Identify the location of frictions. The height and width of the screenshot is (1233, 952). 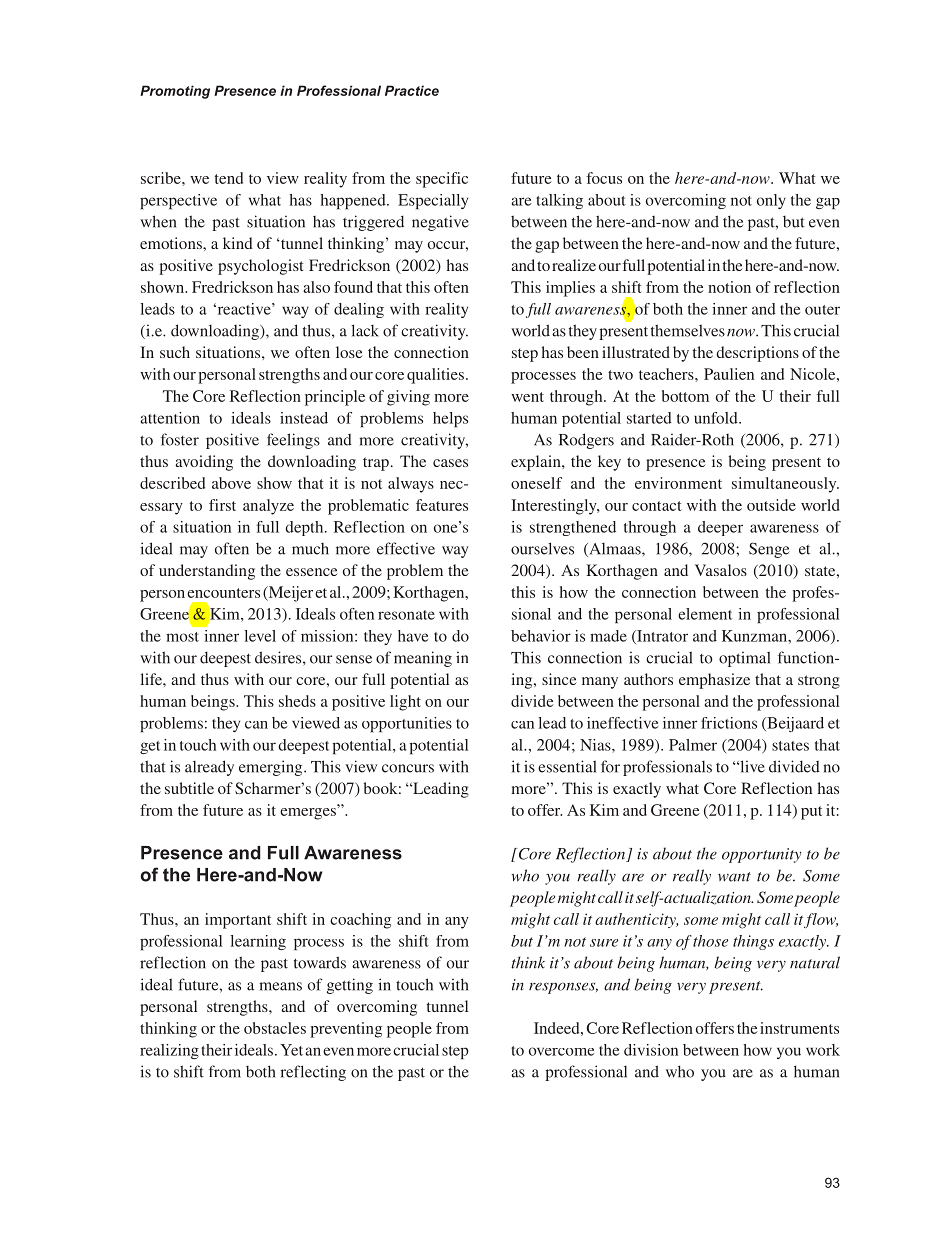
(729, 723).
